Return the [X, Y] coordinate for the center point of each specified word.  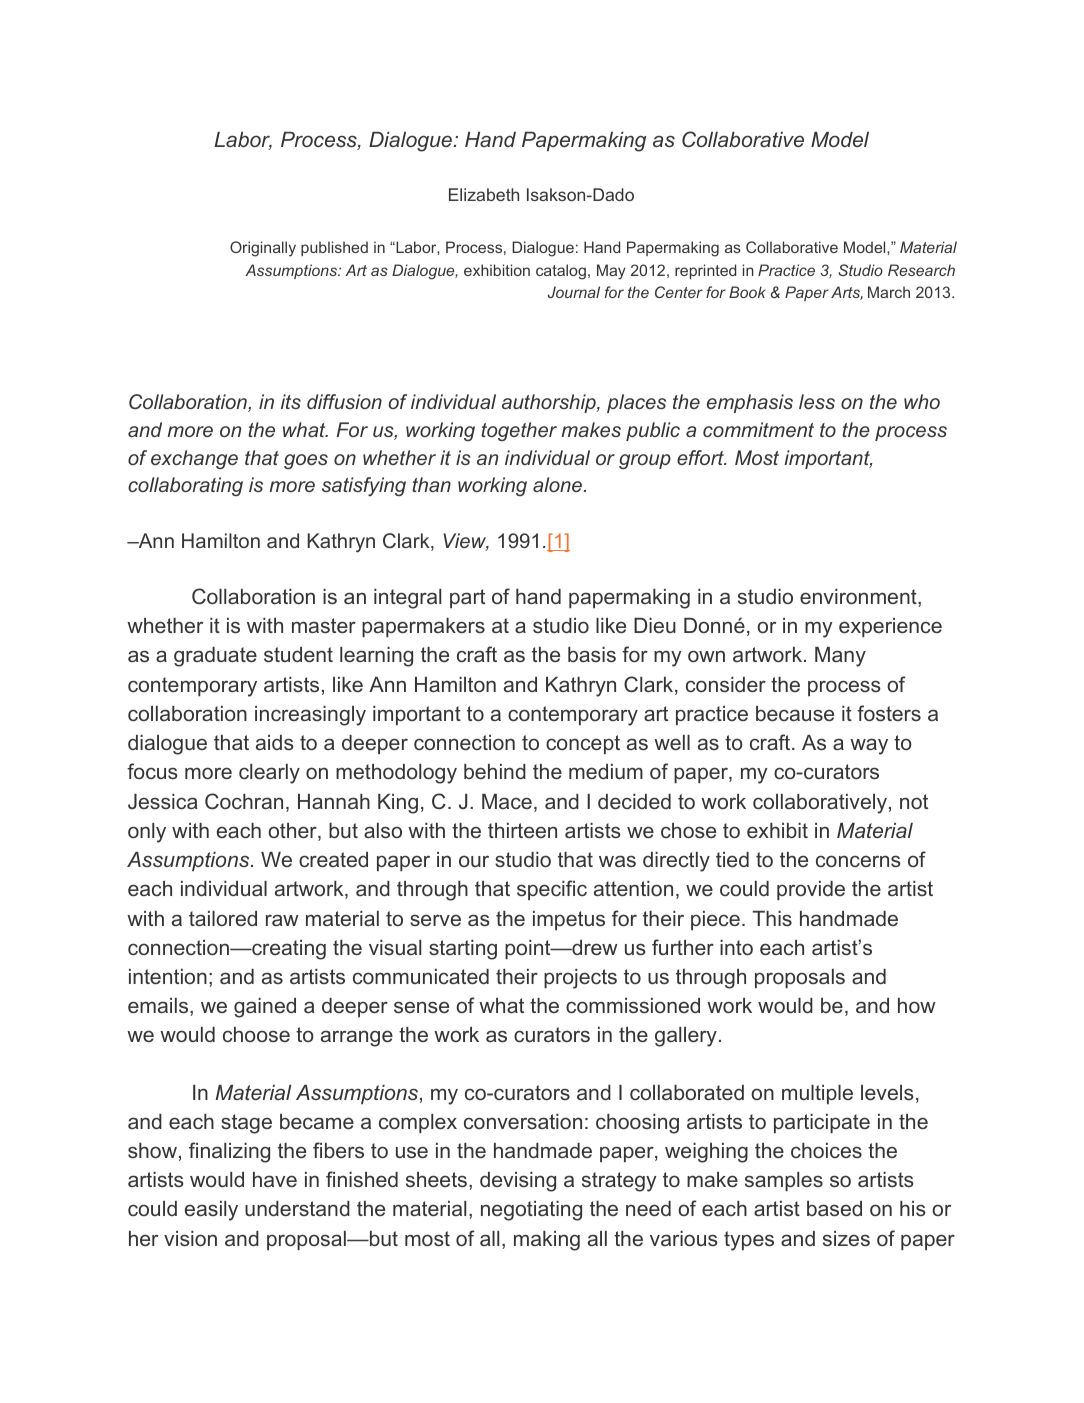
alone [559, 484]
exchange [194, 459]
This [772, 918]
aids [275, 742]
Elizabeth [484, 194]
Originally [263, 249]
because [795, 713]
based [834, 1208]
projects [580, 979]
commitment [758, 429]
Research [921, 270]
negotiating [531, 1211]
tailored [223, 918]
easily [211, 1211]
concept [583, 744]
